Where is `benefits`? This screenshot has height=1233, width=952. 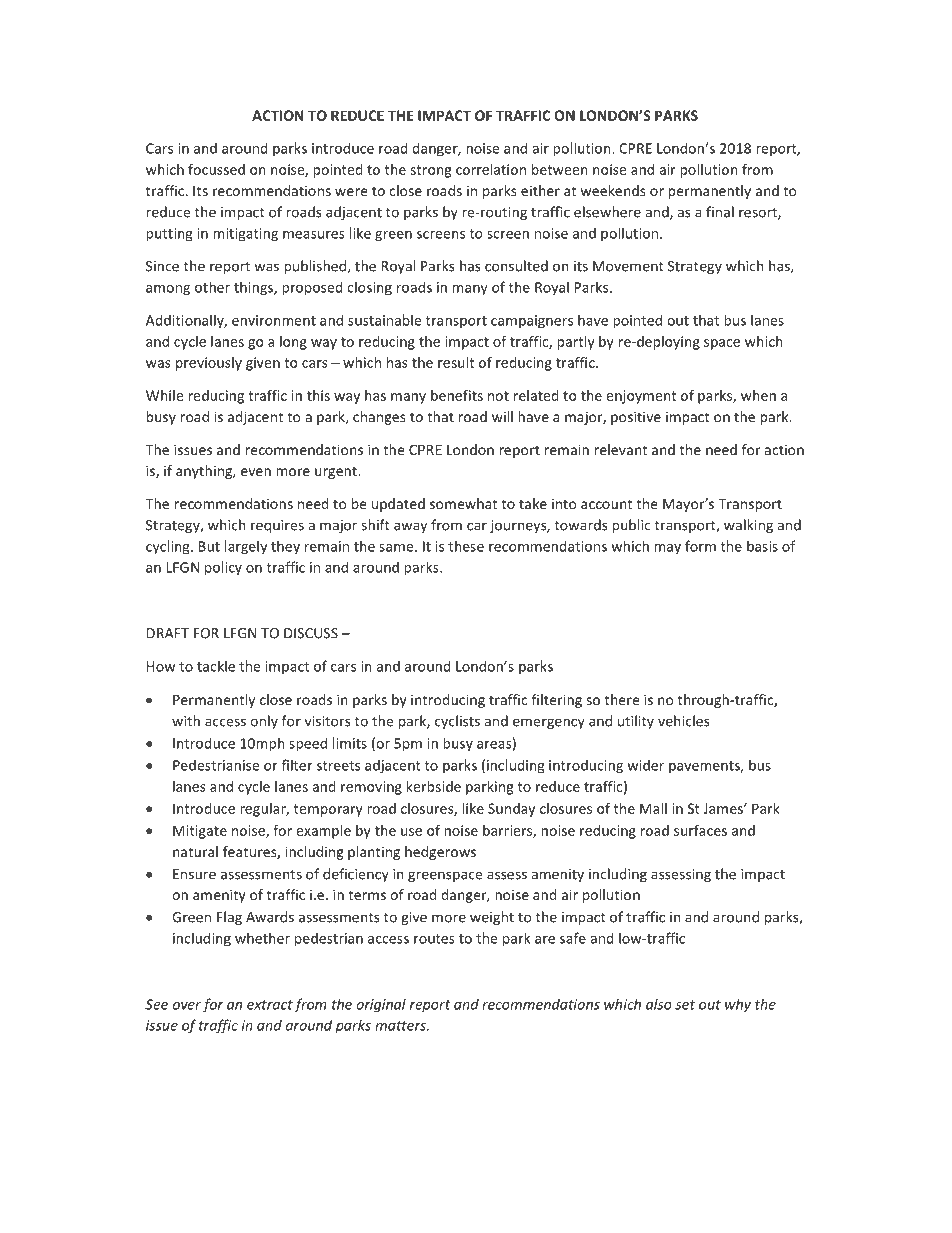 benefits is located at coordinates (457, 395).
